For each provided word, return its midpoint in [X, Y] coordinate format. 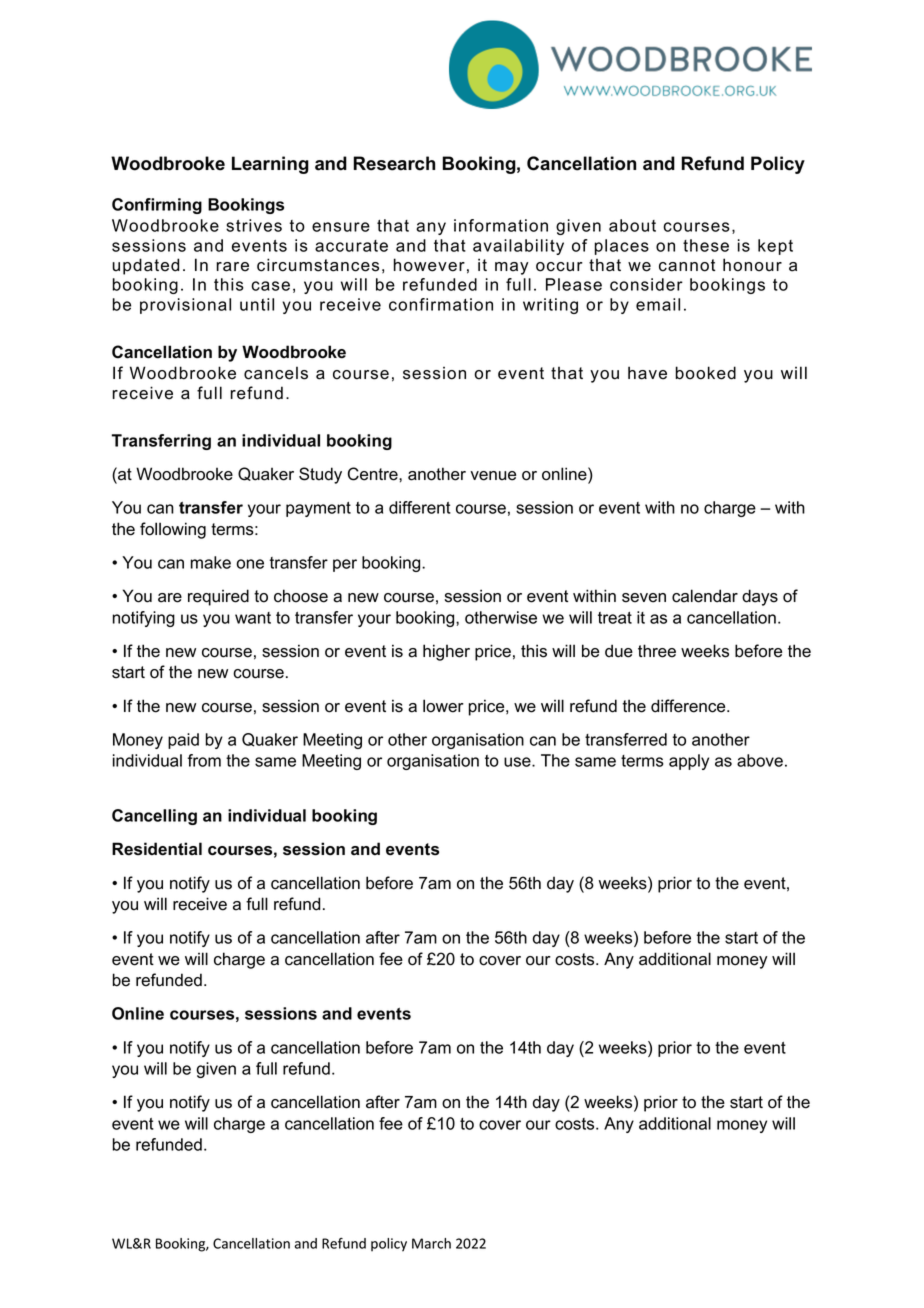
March [431, 1243]
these [706, 245]
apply [689, 762]
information [501, 225]
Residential [157, 849]
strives [254, 225]
